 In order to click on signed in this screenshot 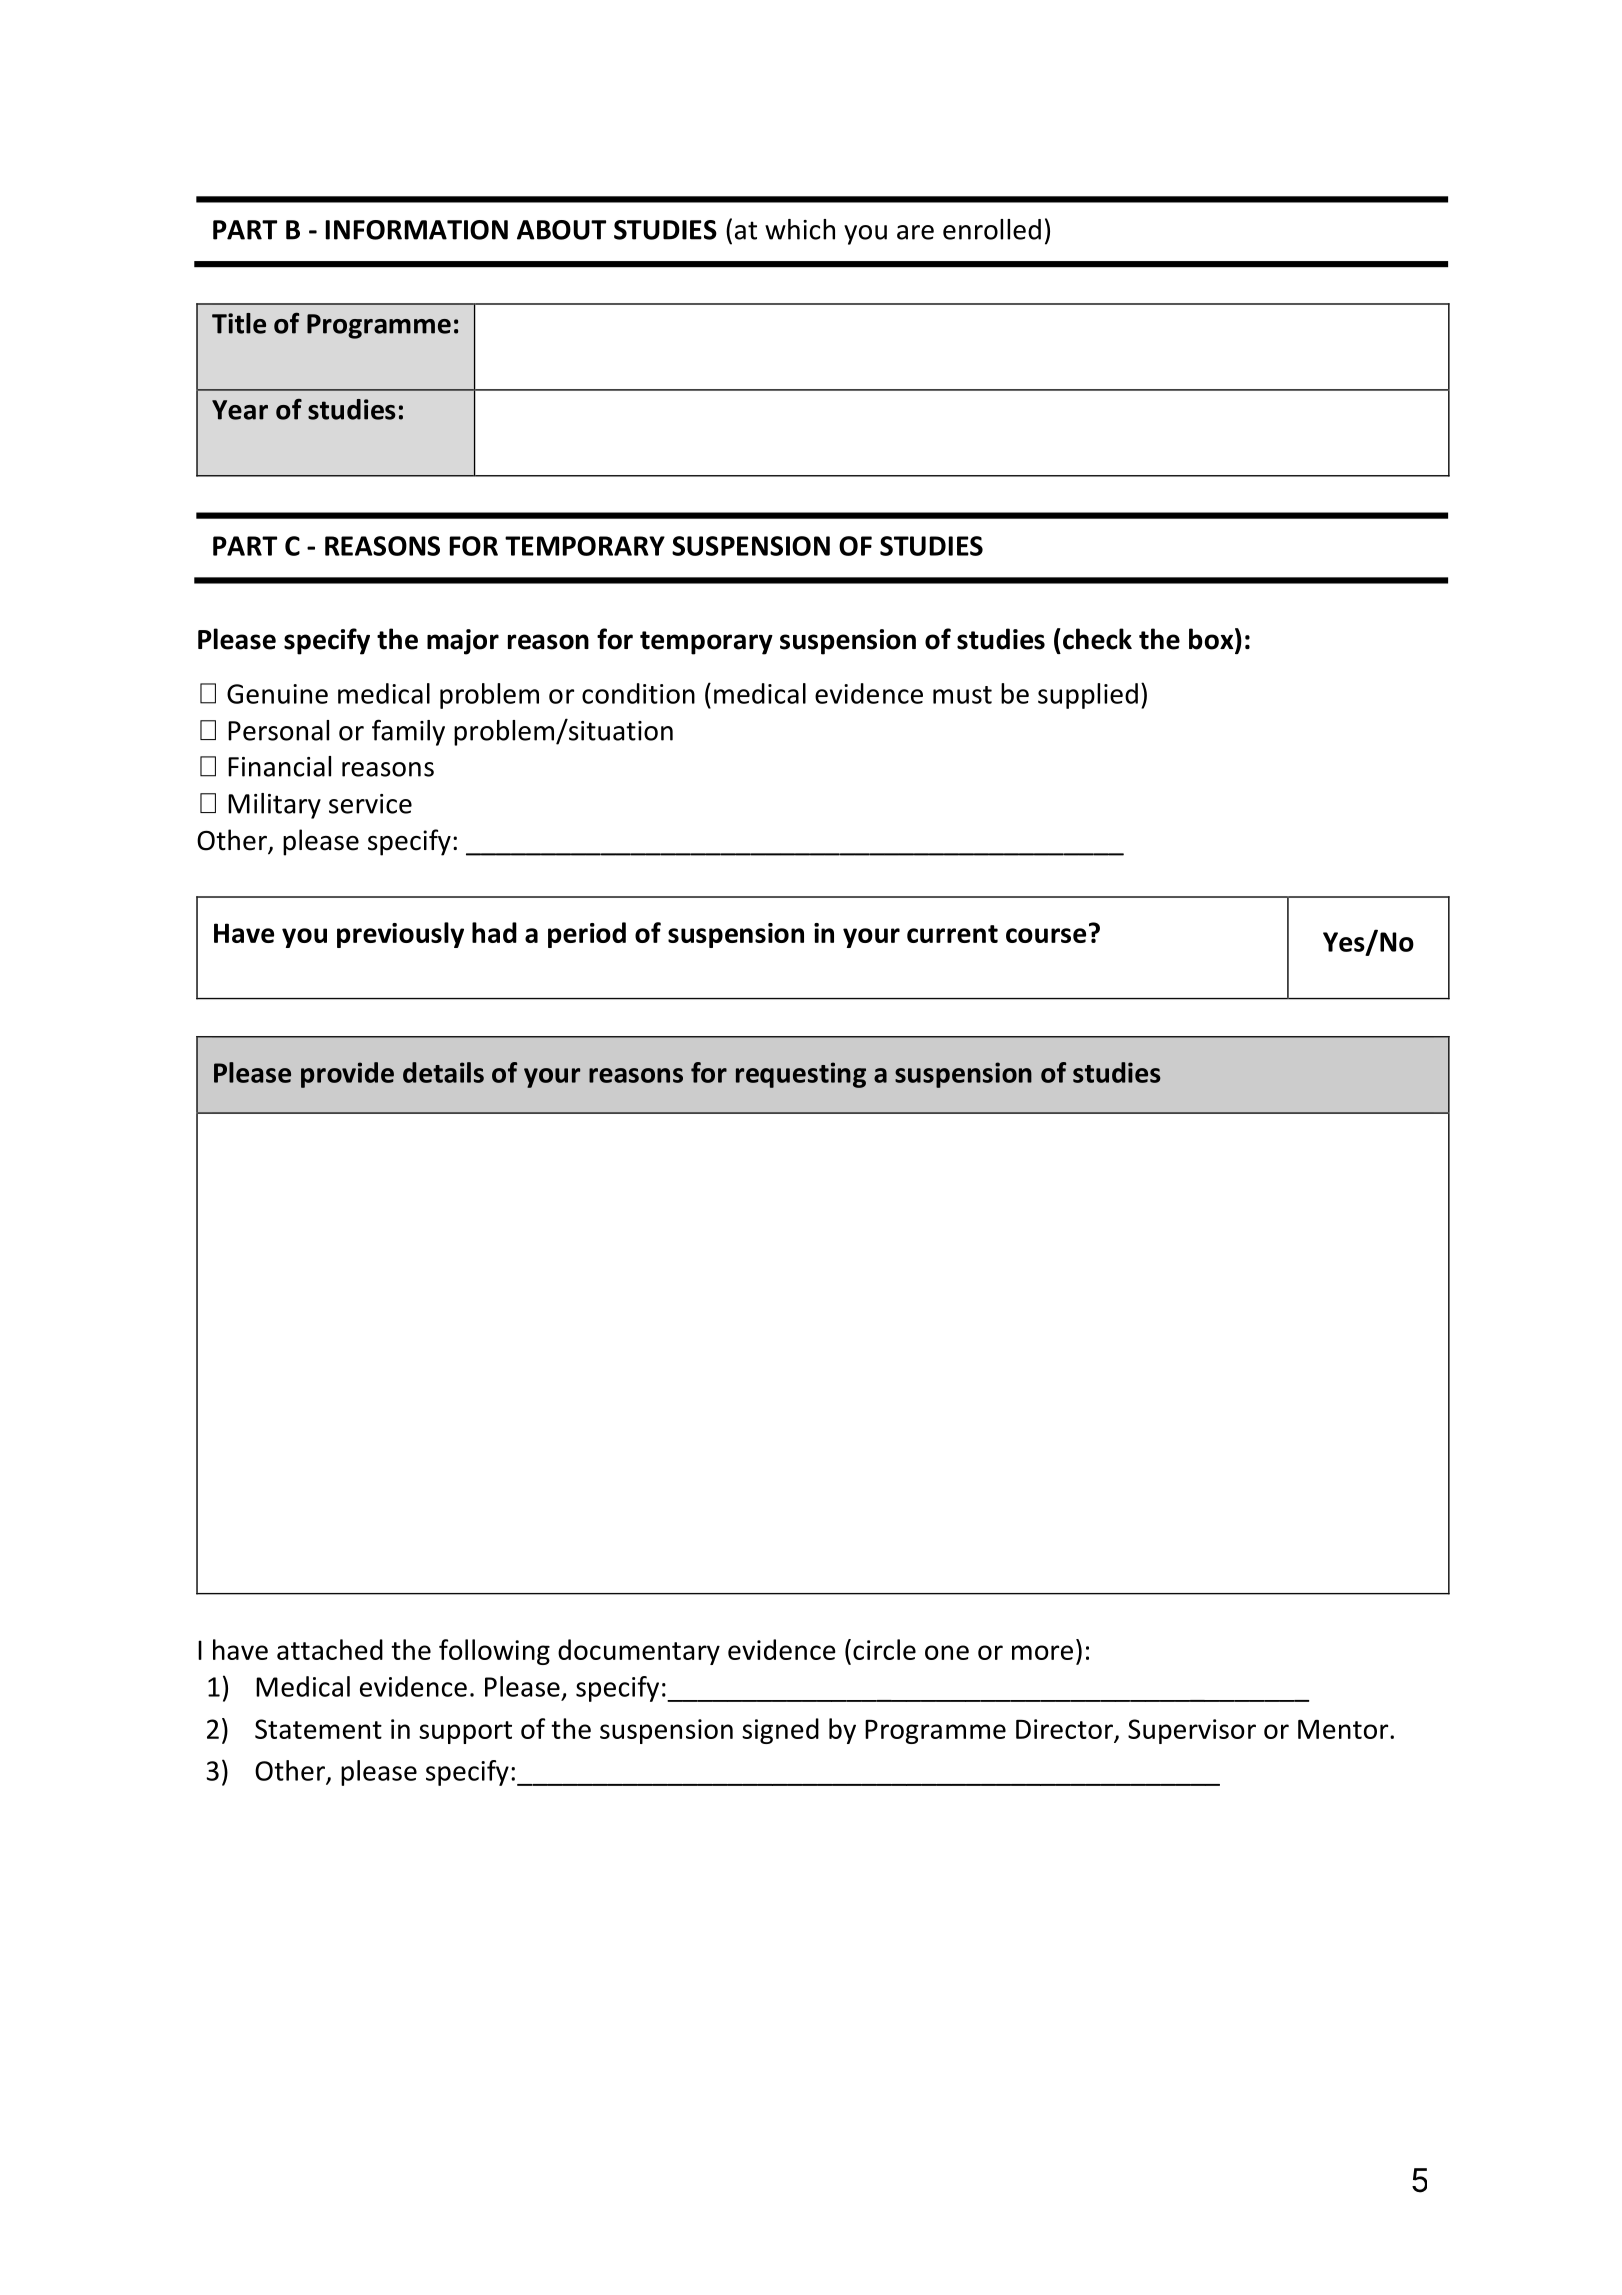, I will do `click(780, 1731)`.
